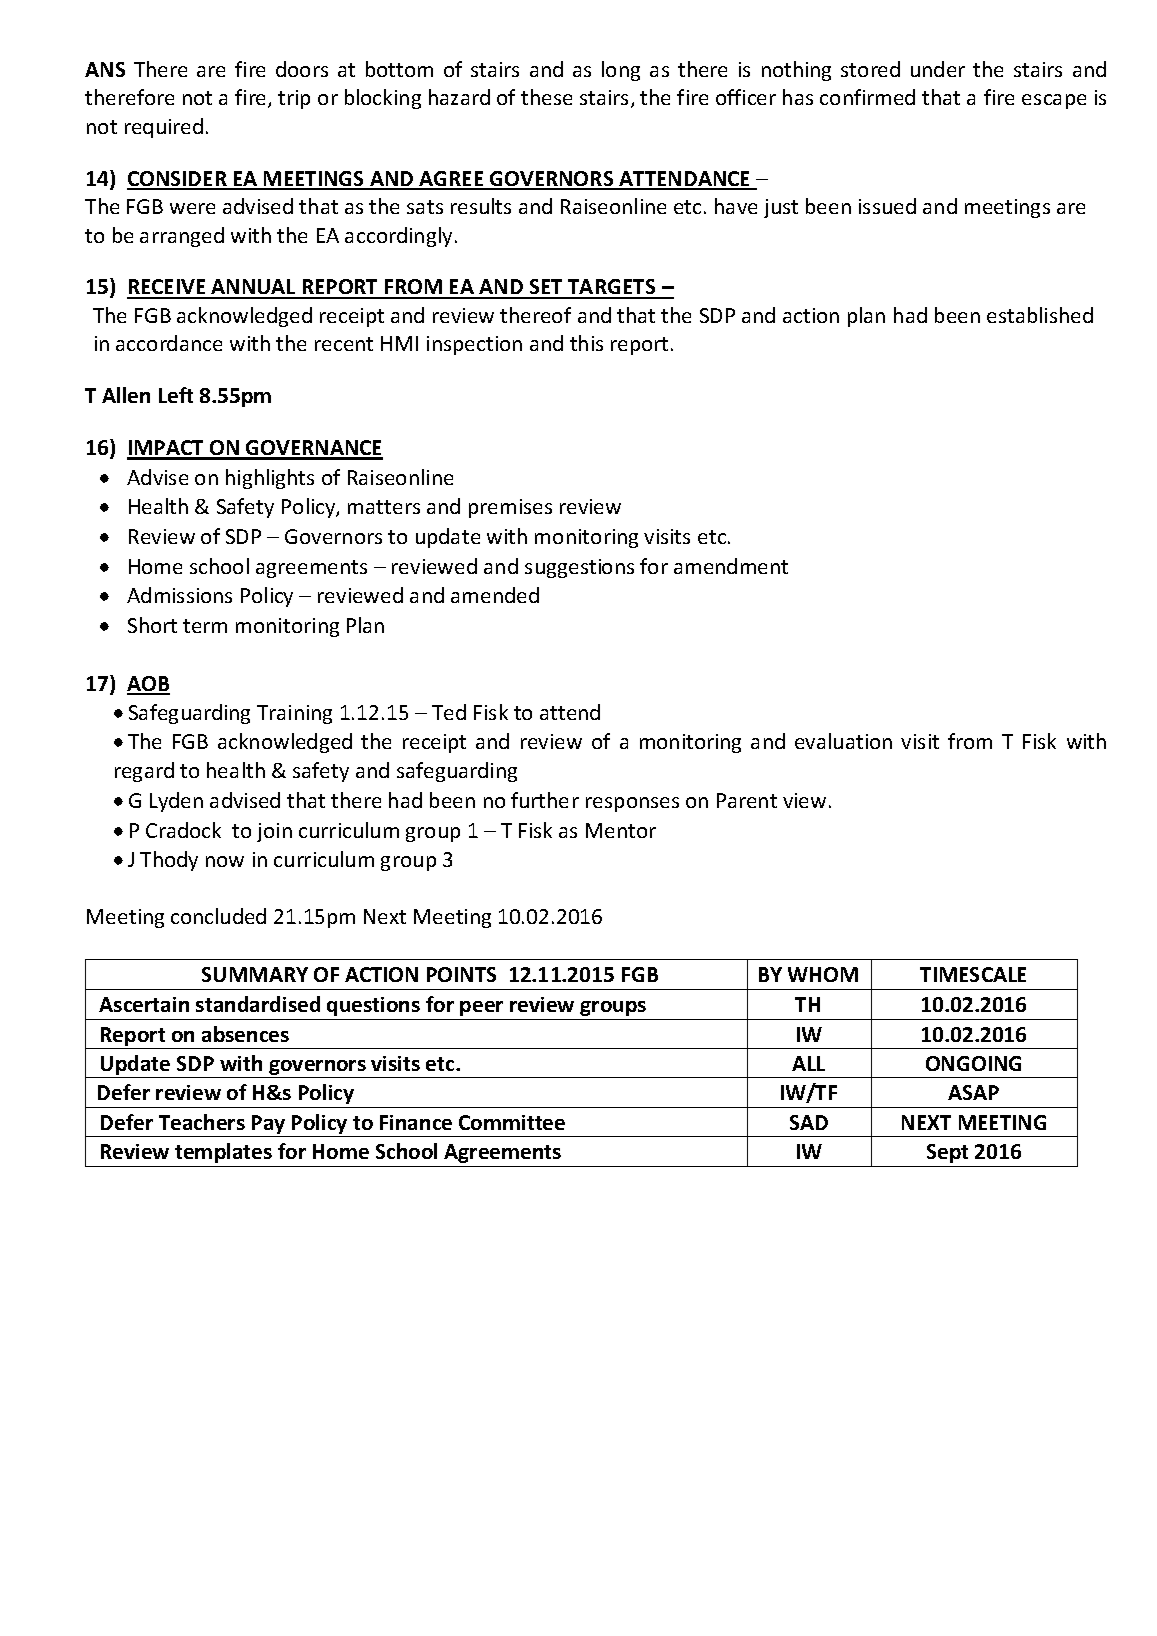 Image resolution: width=1157 pixels, height=1636 pixels. I want to click on Teachers, so click(202, 1122).
